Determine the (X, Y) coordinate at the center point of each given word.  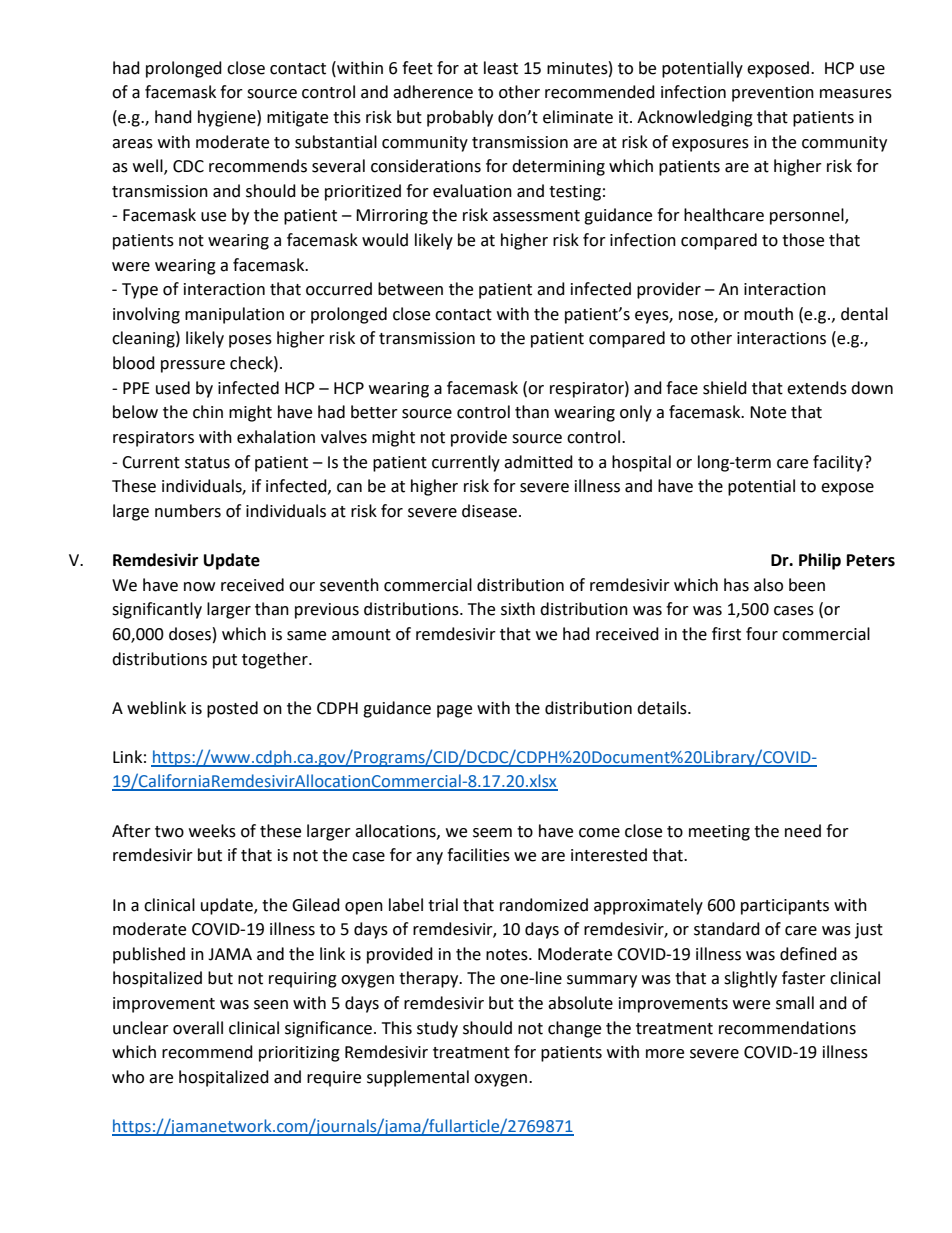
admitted (538, 462)
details (663, 708)
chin (208, 412)
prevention (773, 94)
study (437, 1029)
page (454, 711)
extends (817, 388)
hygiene (228, 118)
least (501, 68)
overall (198, 1028)
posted (232, 709)
